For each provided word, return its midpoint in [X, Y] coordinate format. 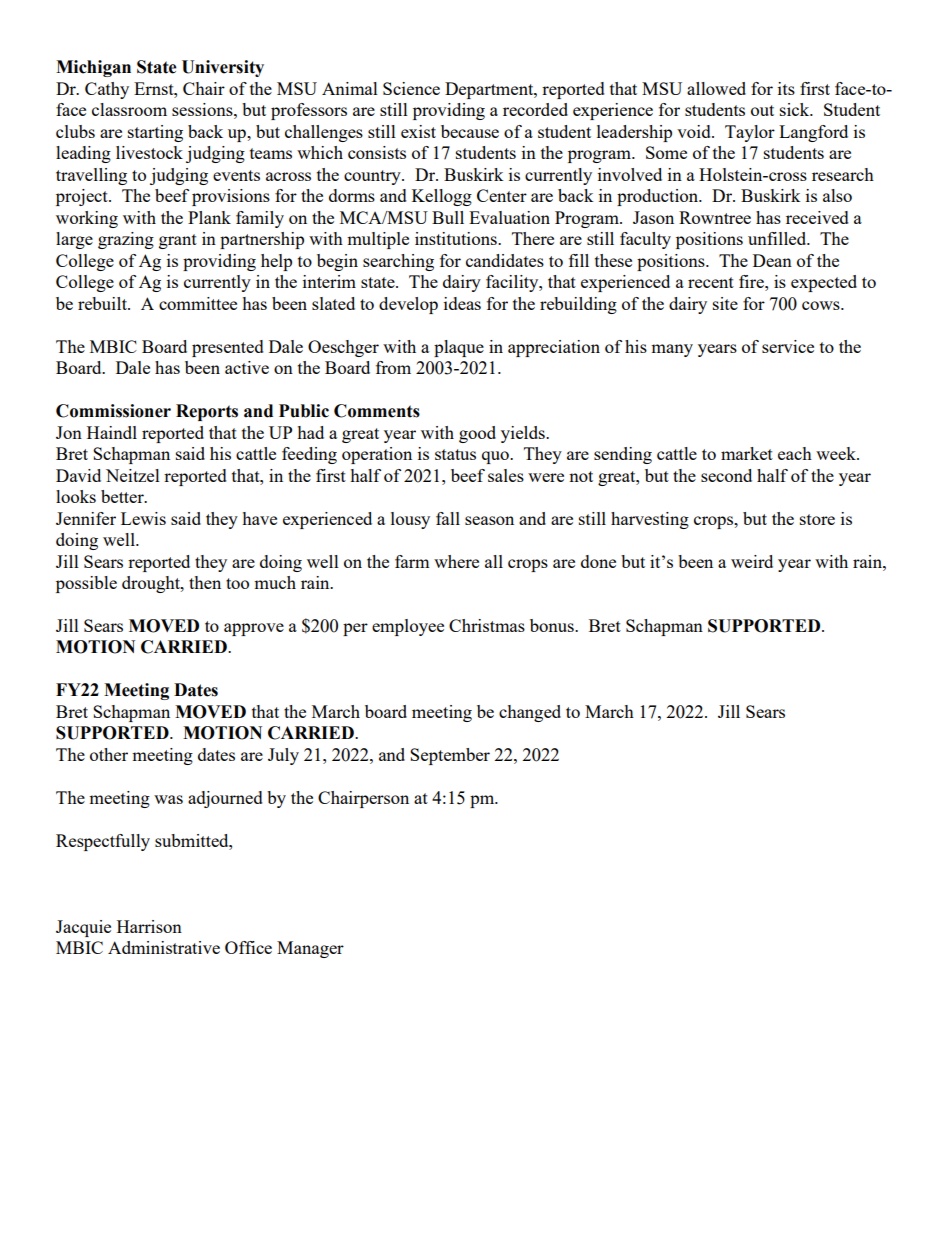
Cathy [107, 90]
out [762, 110]
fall [448, 518]
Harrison [149, 926]
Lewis [143, 518]
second [726, 475]
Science [411, 88]
